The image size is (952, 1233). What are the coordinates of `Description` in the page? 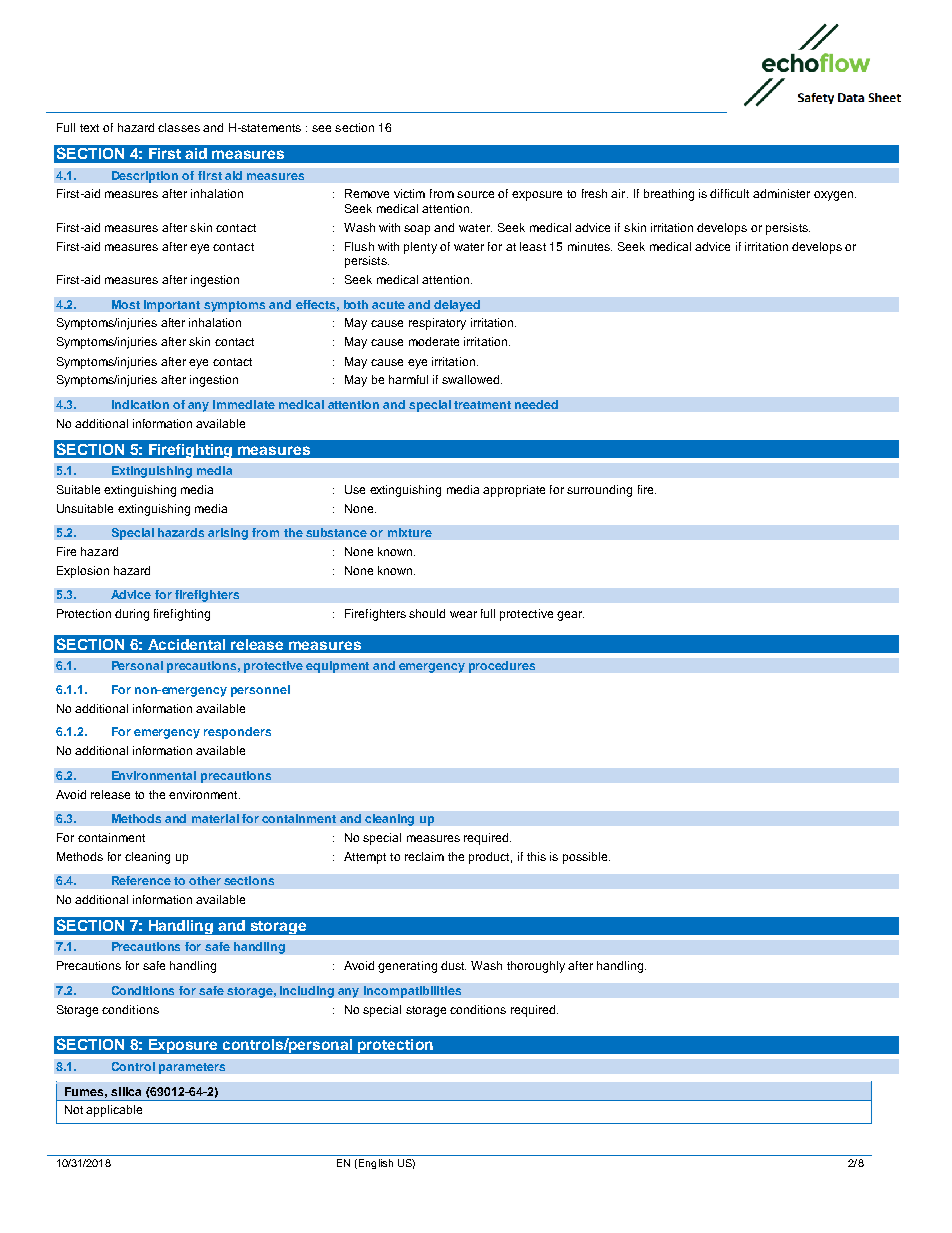 It's located at (145, 177).
